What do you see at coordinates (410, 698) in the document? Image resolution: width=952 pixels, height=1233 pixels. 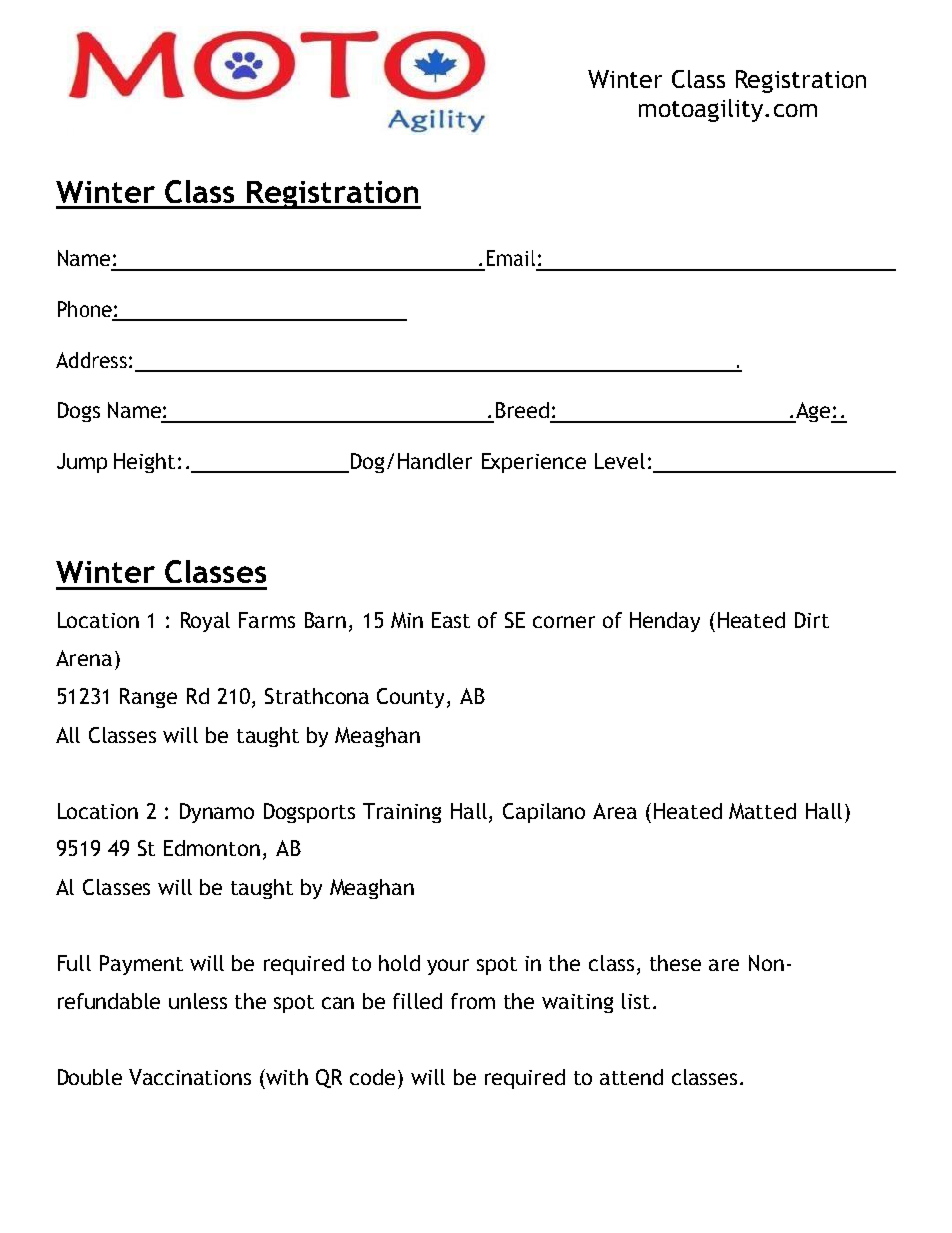 I see `County` at bounding box center [410, 698].
